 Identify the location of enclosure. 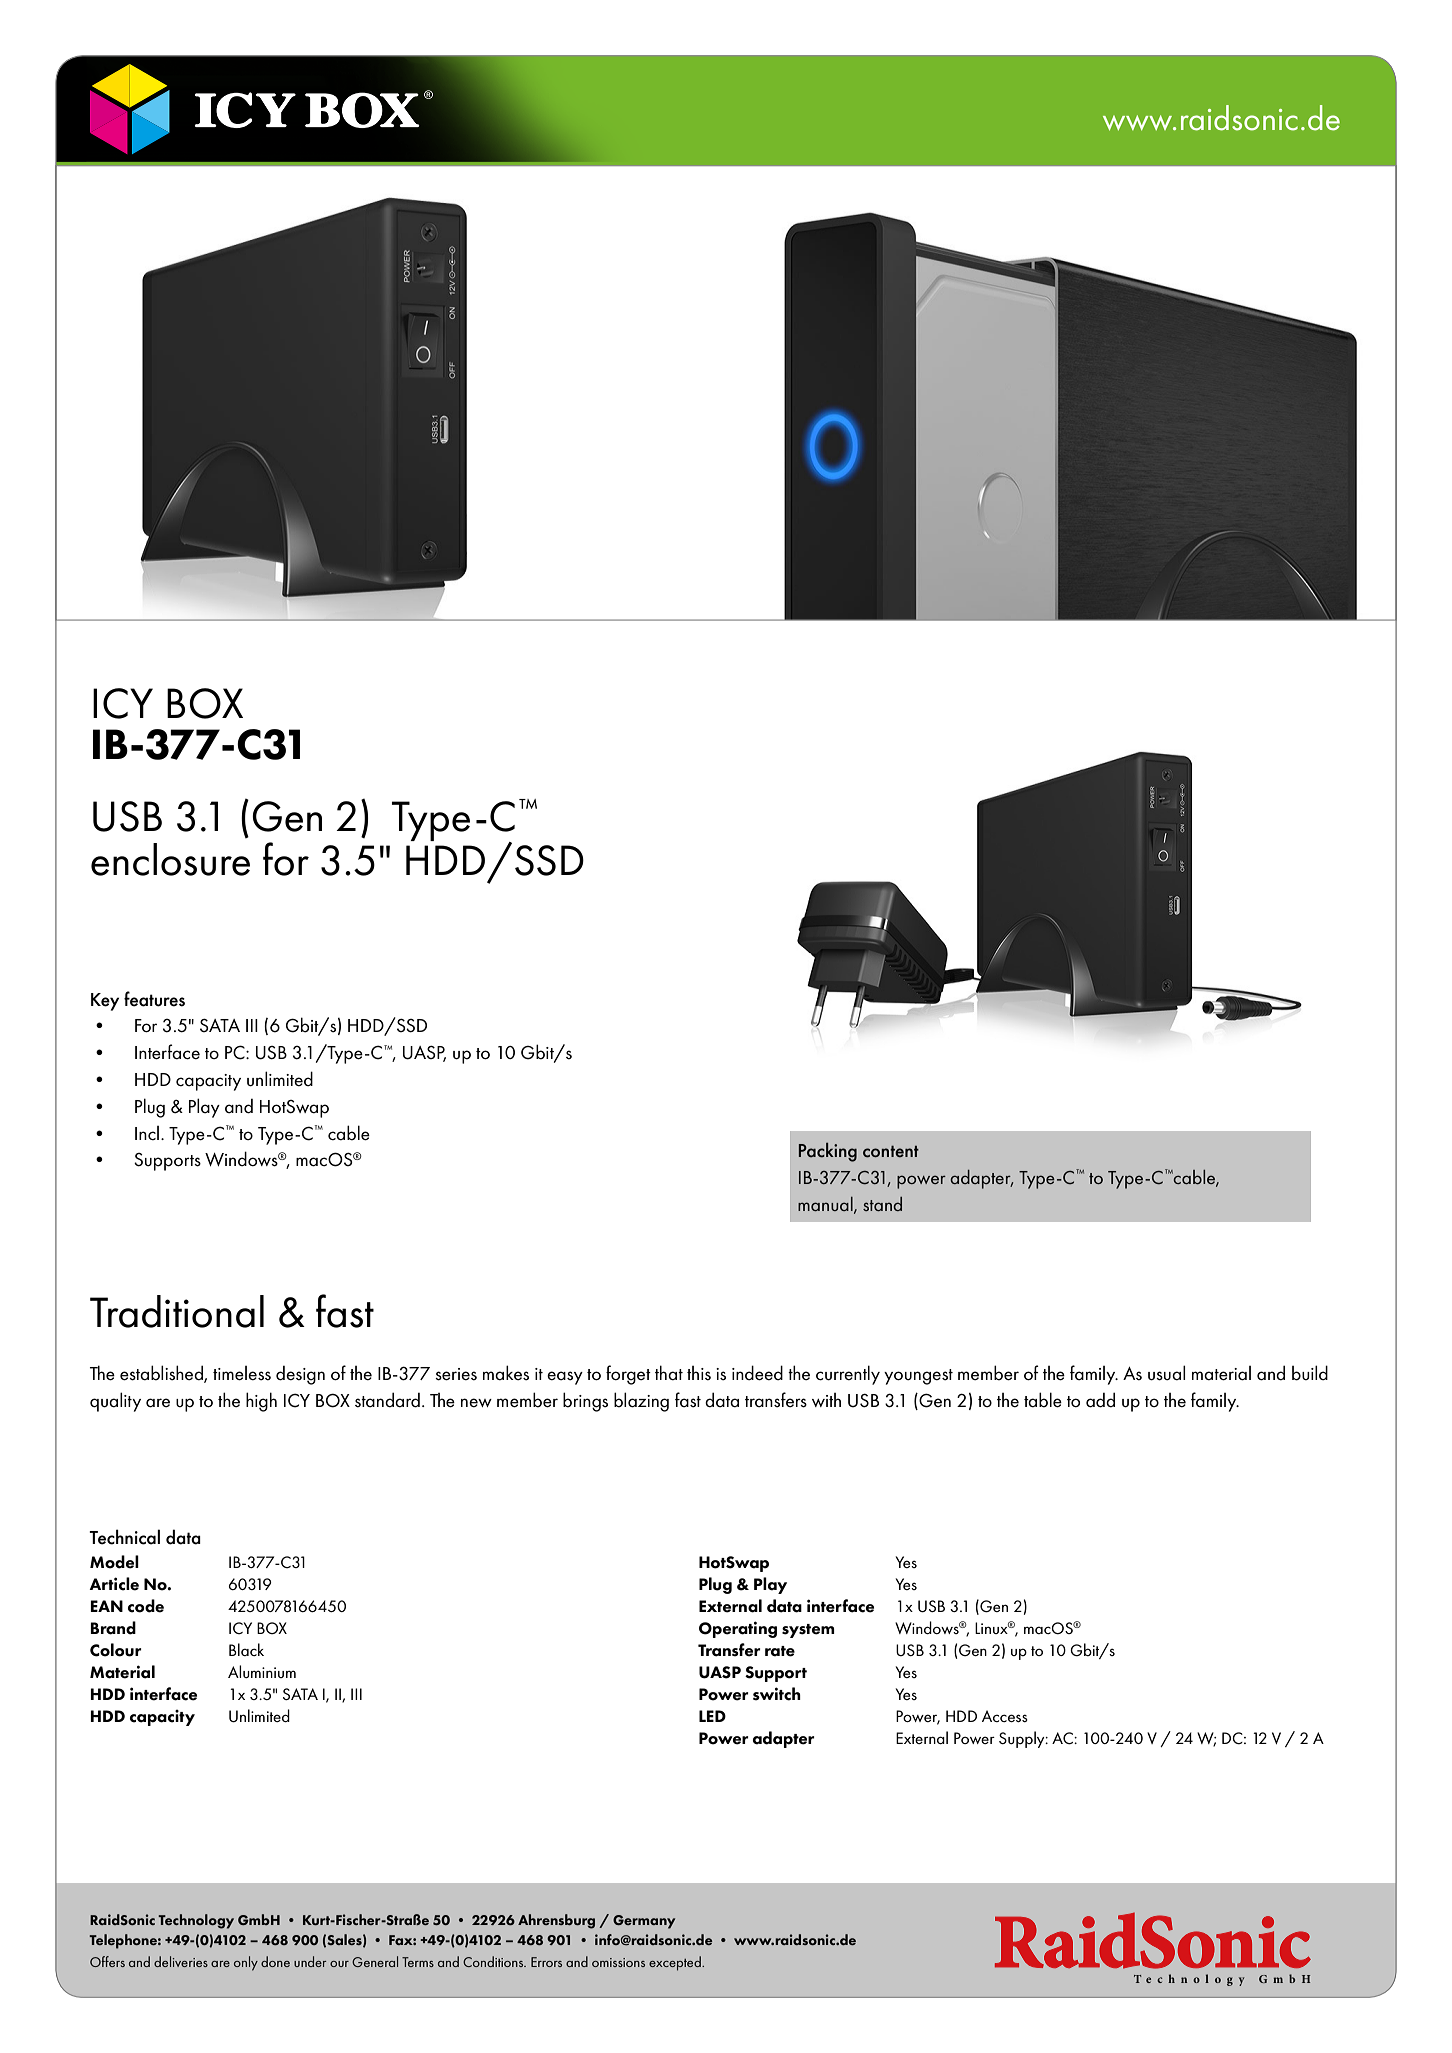
(170, 859).
